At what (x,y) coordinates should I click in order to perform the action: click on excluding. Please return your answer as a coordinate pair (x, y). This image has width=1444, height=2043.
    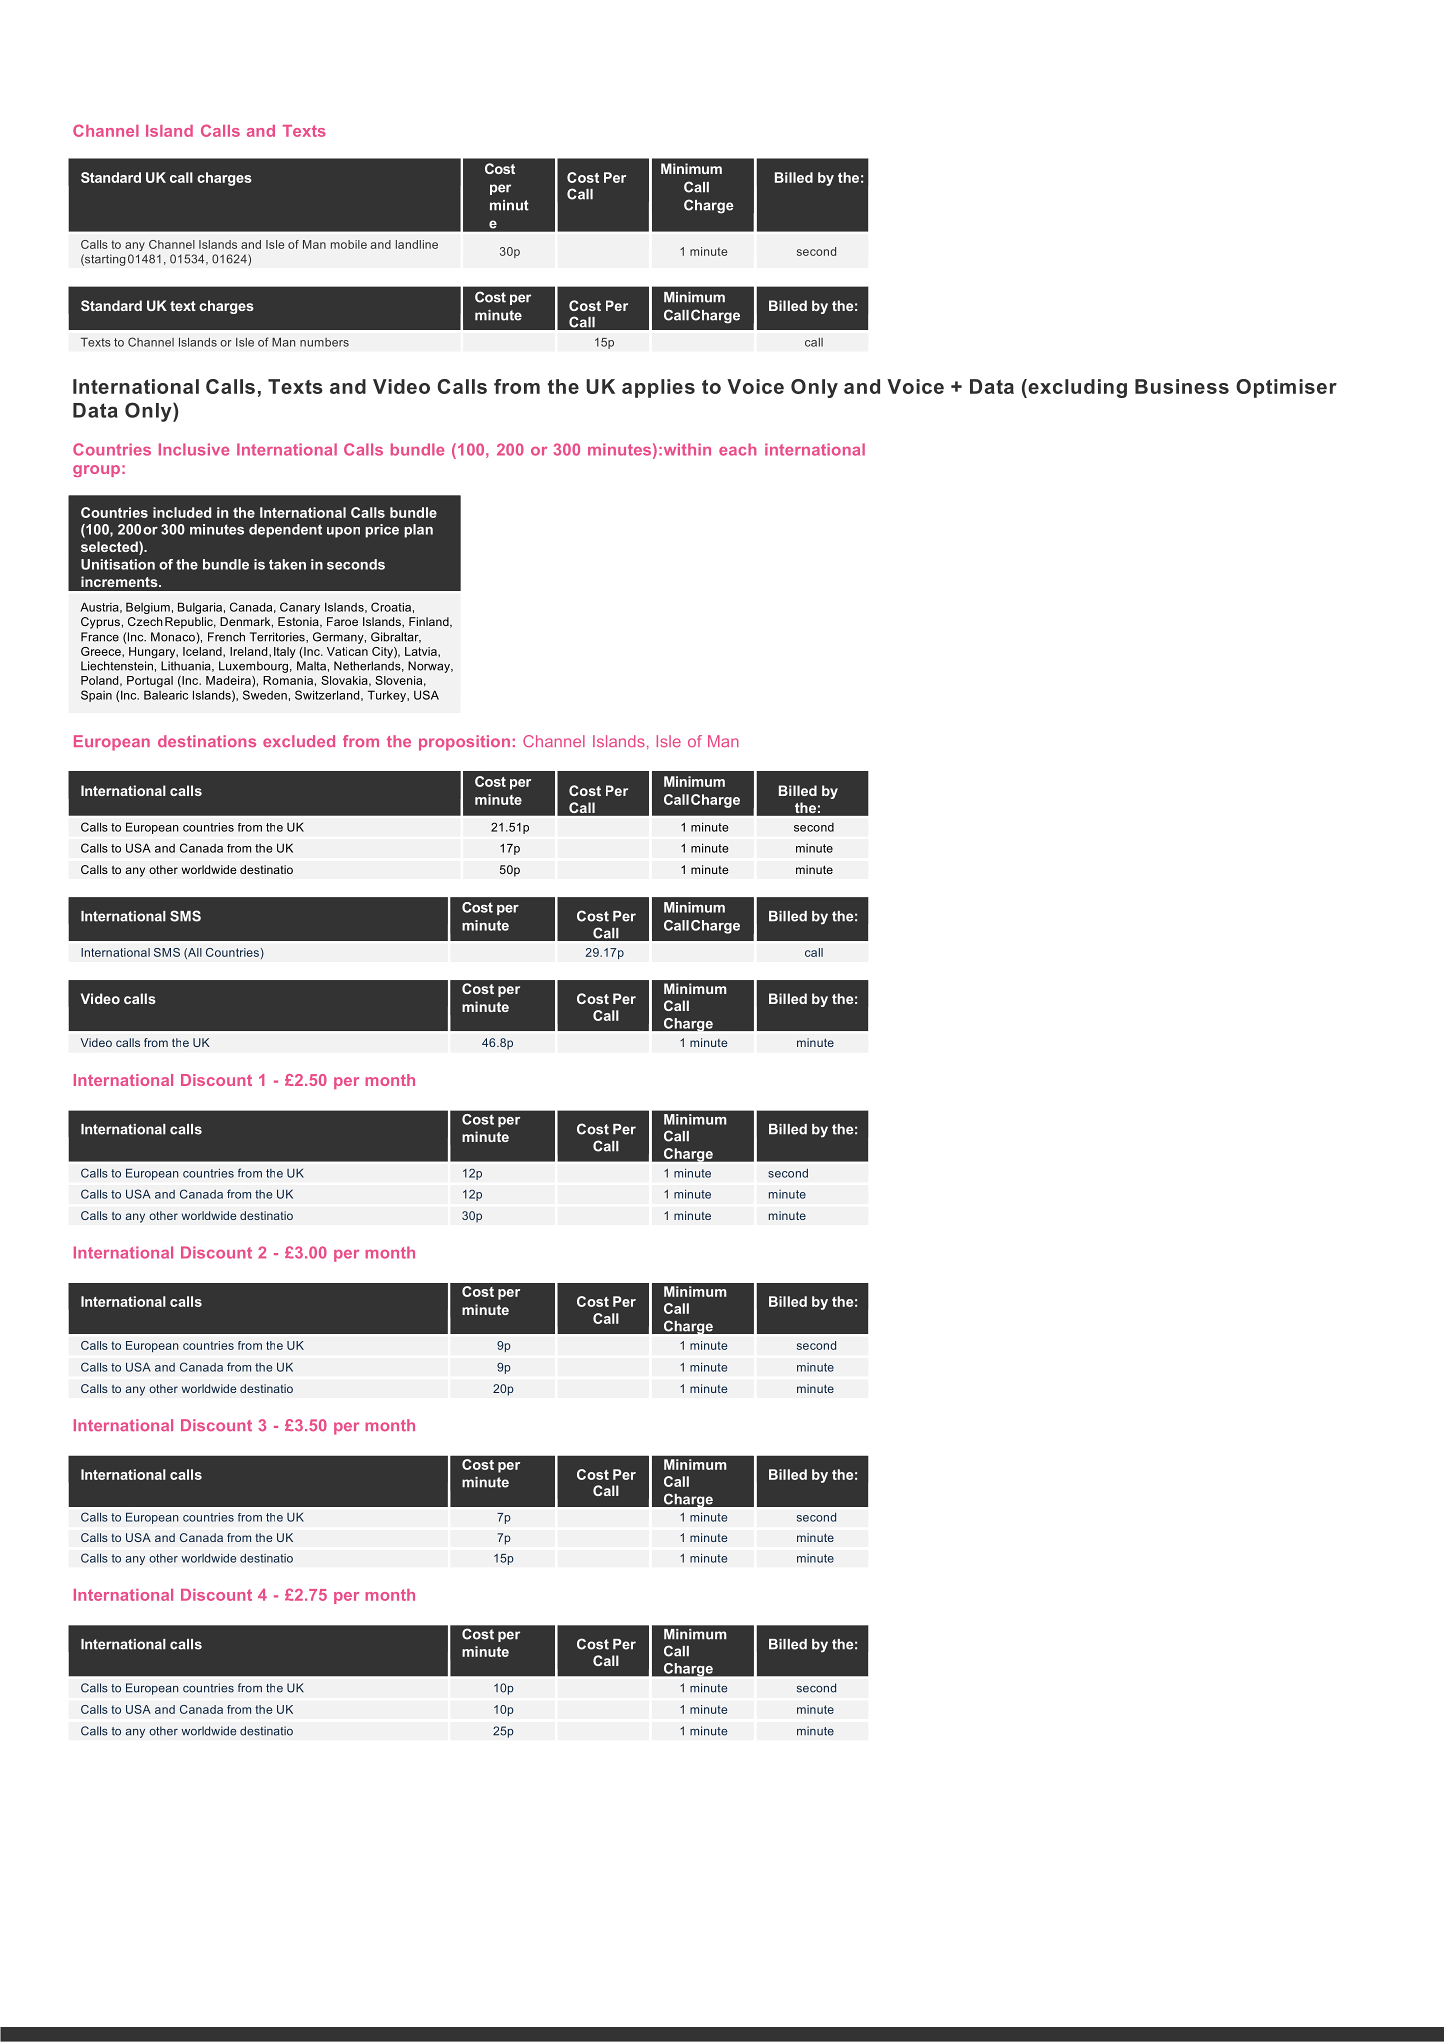
    Looking at the image, I should click on (1076, 388).
